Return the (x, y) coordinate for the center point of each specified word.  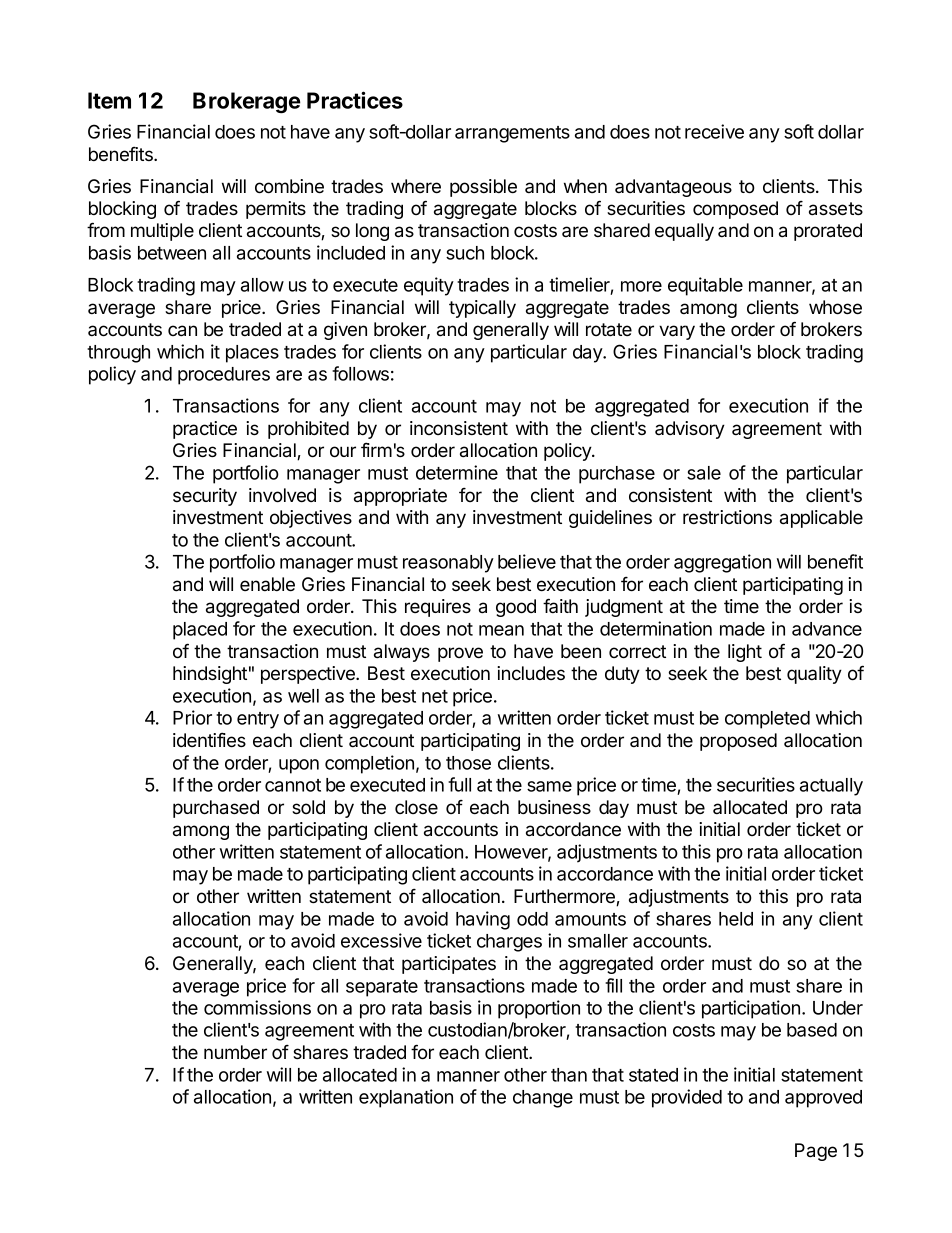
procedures (224, 376)
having (483, 920)
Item (109, 100)
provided (687, 1098)
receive (714, 131)
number (235, 1052)
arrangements (512, 134)
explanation (406, 1098)
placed (200, 631)
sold (308, 807)
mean (501, 630)
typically (482, 309)
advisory (690, 430)
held (736, 919)
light (745, 653)
